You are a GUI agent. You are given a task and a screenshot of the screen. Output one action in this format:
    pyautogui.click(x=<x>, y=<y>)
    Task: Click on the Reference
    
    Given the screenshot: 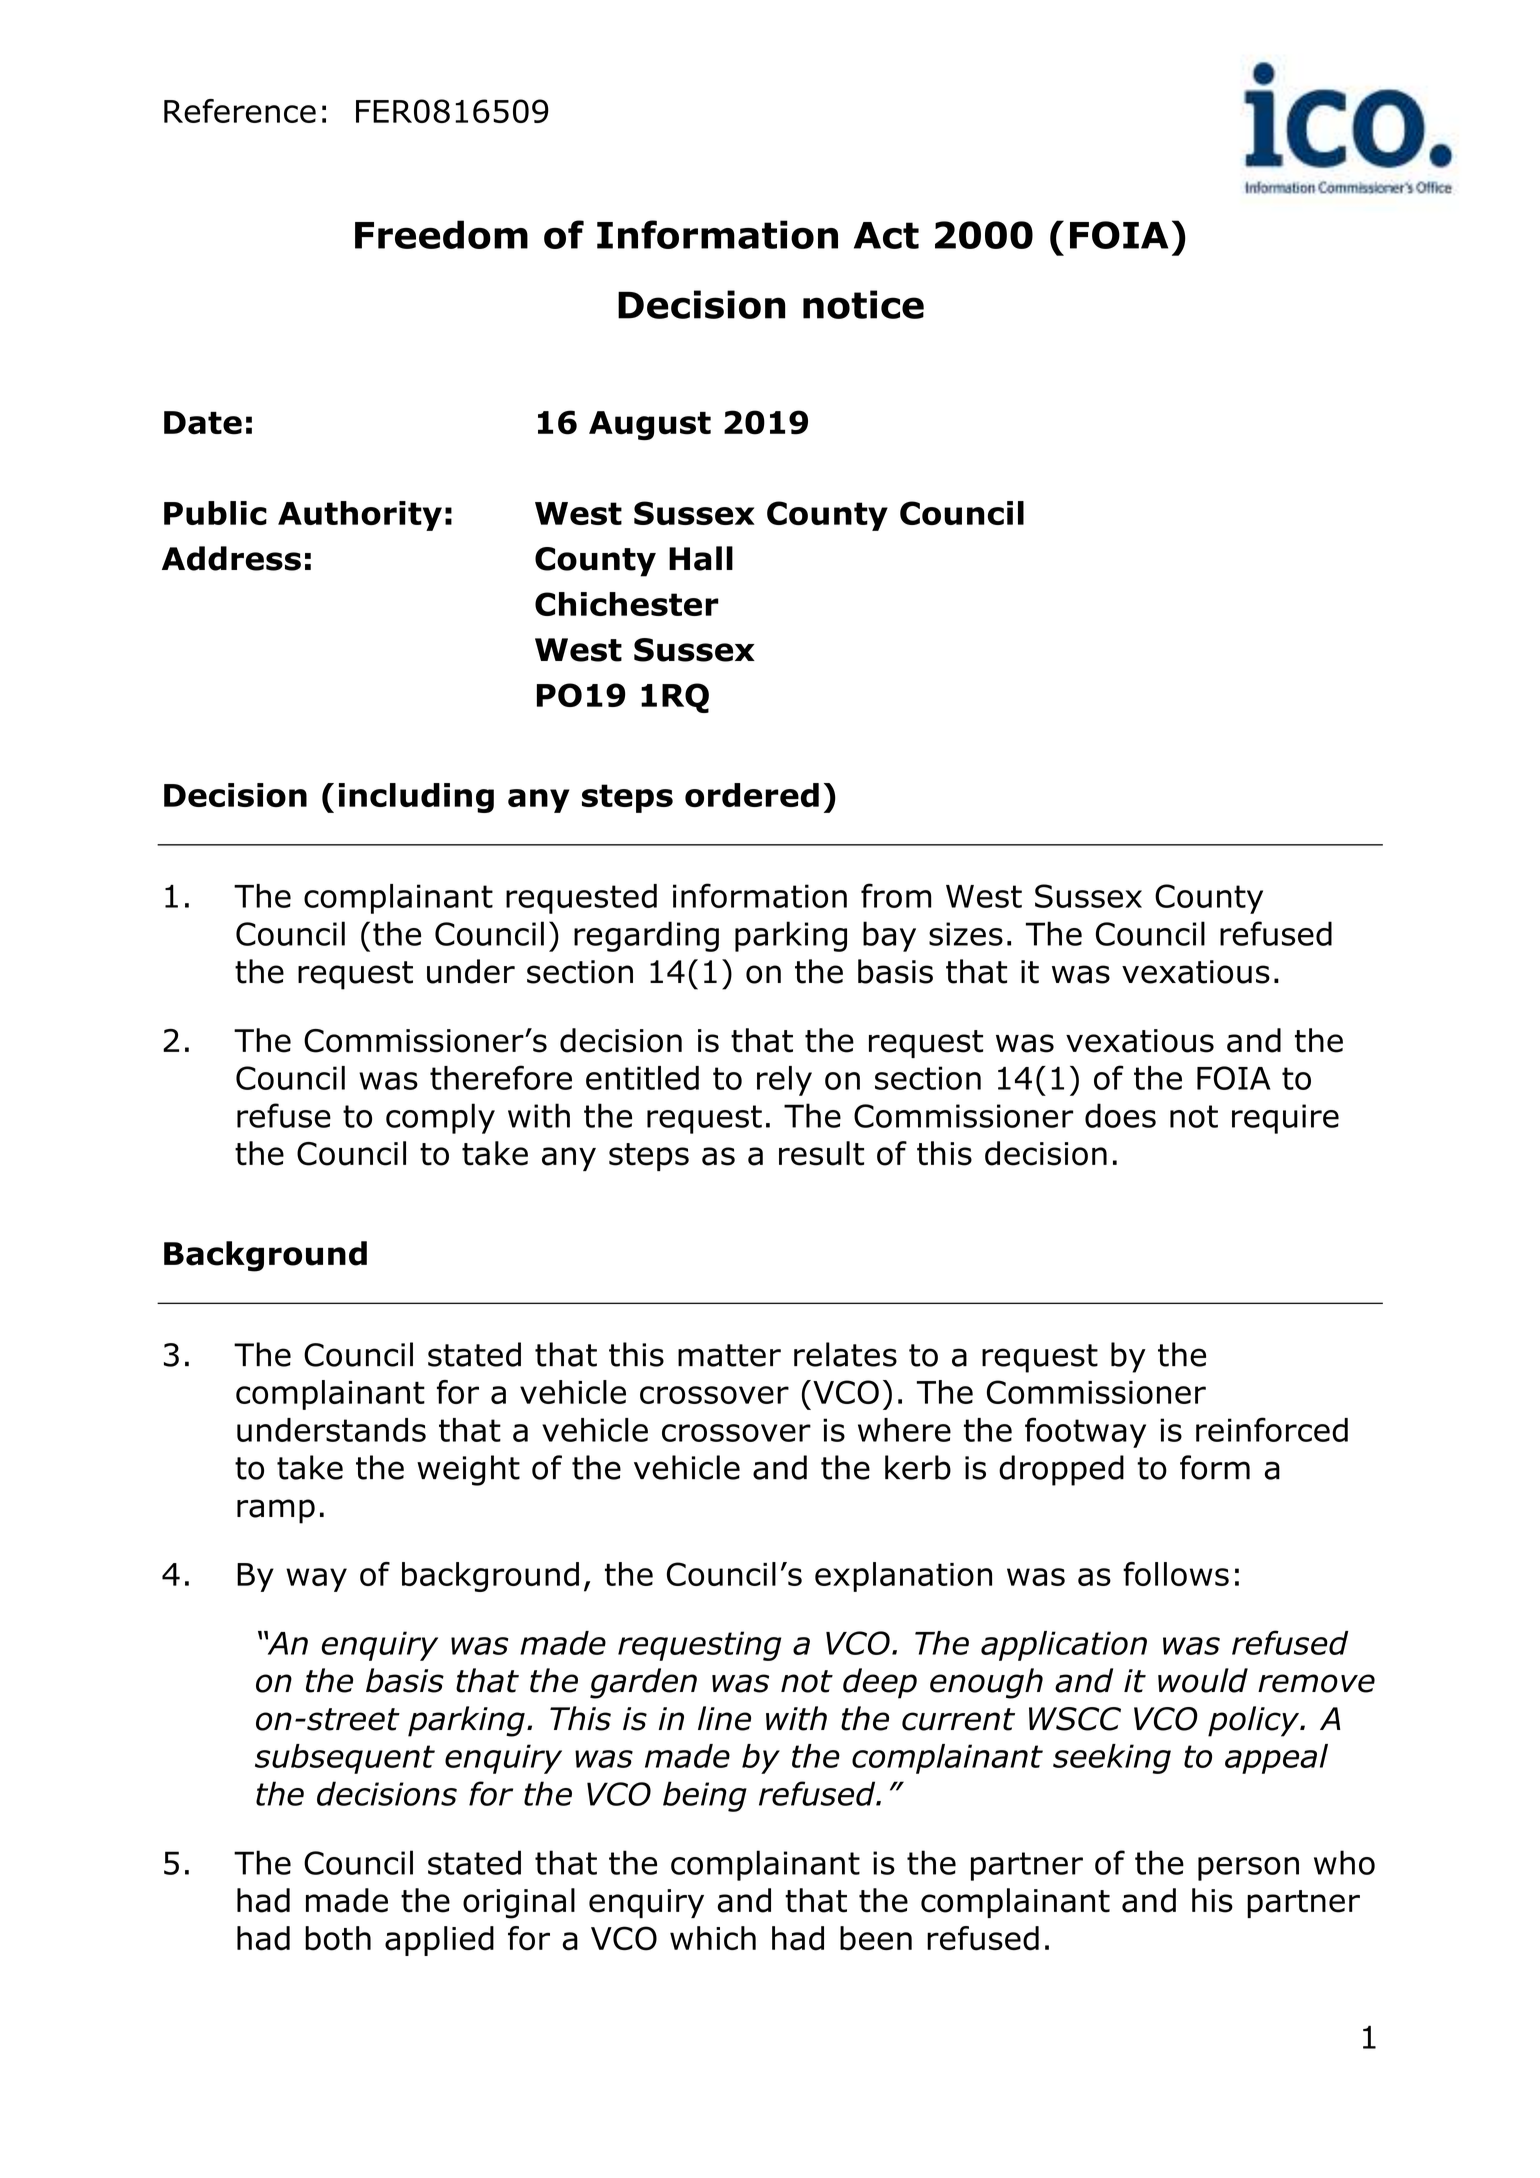 What is the action you would take?
    pyautogui.click(x=240, y=111)
